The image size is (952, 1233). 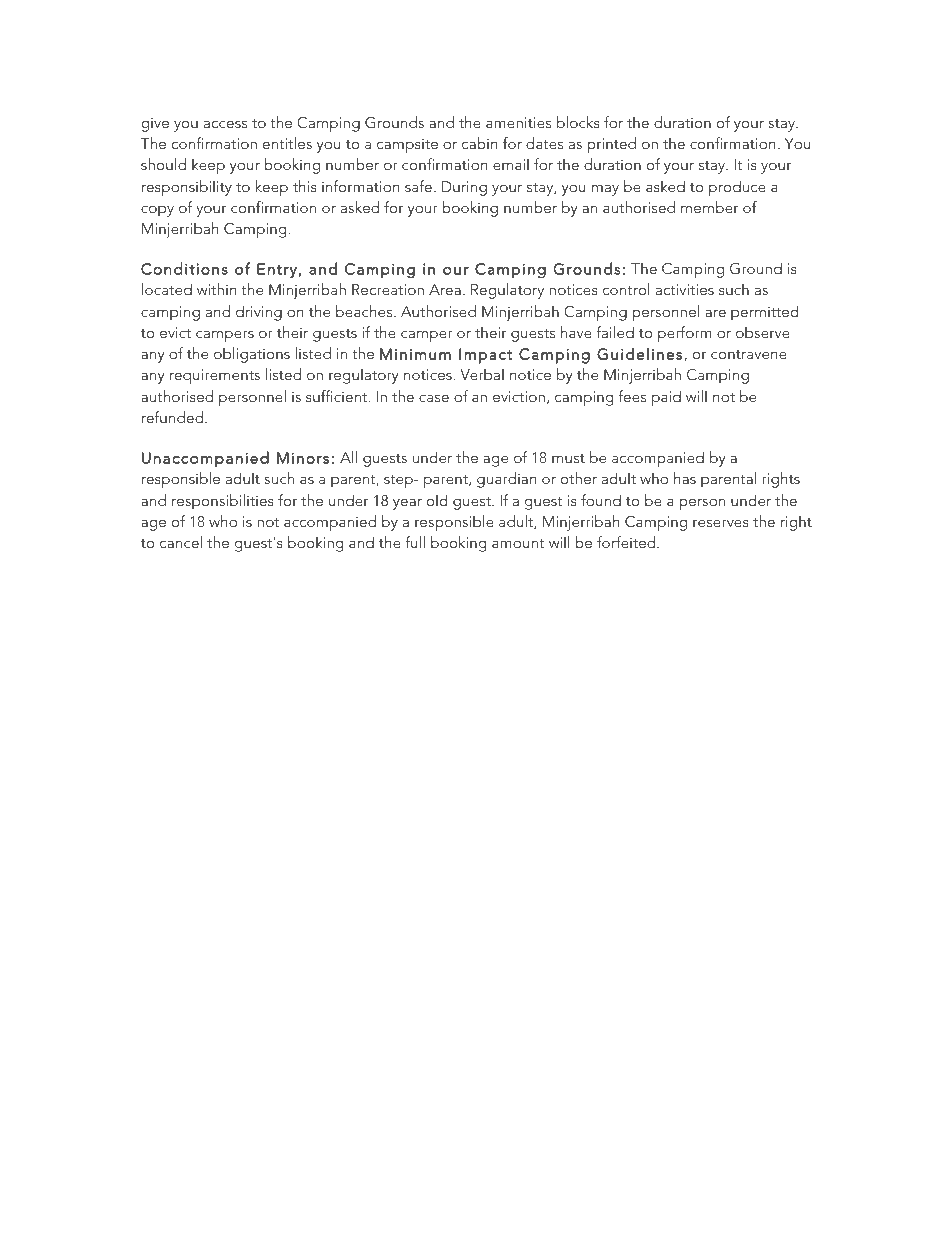 What do you see at coordinates (685, 334) in the image?
I see `perform` at bounding box center [685, 334].
